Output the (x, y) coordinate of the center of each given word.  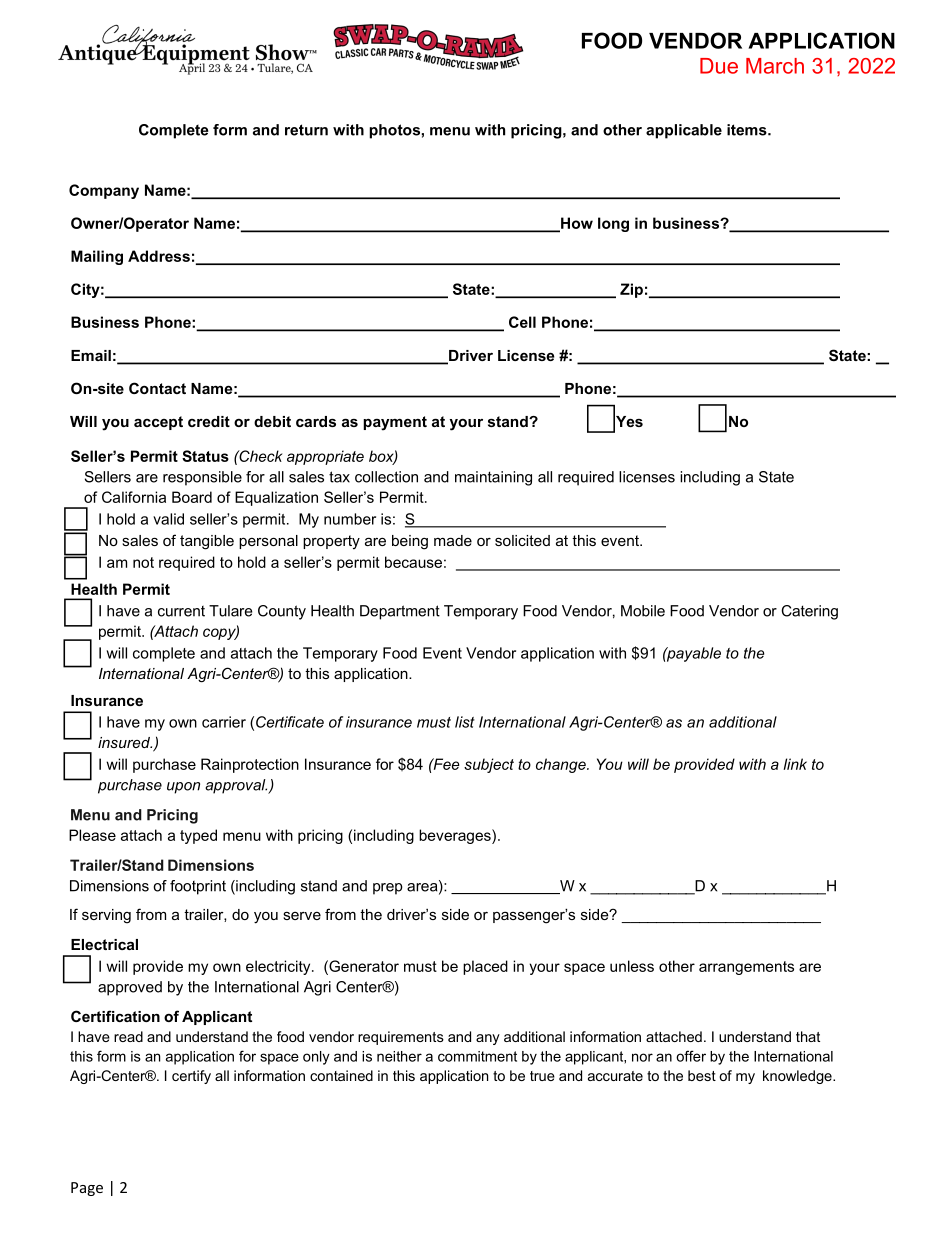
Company (104, 191)
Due (719, 66)
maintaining (493, 478)
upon (183, 788)
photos (394, 131)
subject (489, 765)
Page (87, 1189)
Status (205, 456)
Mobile (643, 611)
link (795, 764)
